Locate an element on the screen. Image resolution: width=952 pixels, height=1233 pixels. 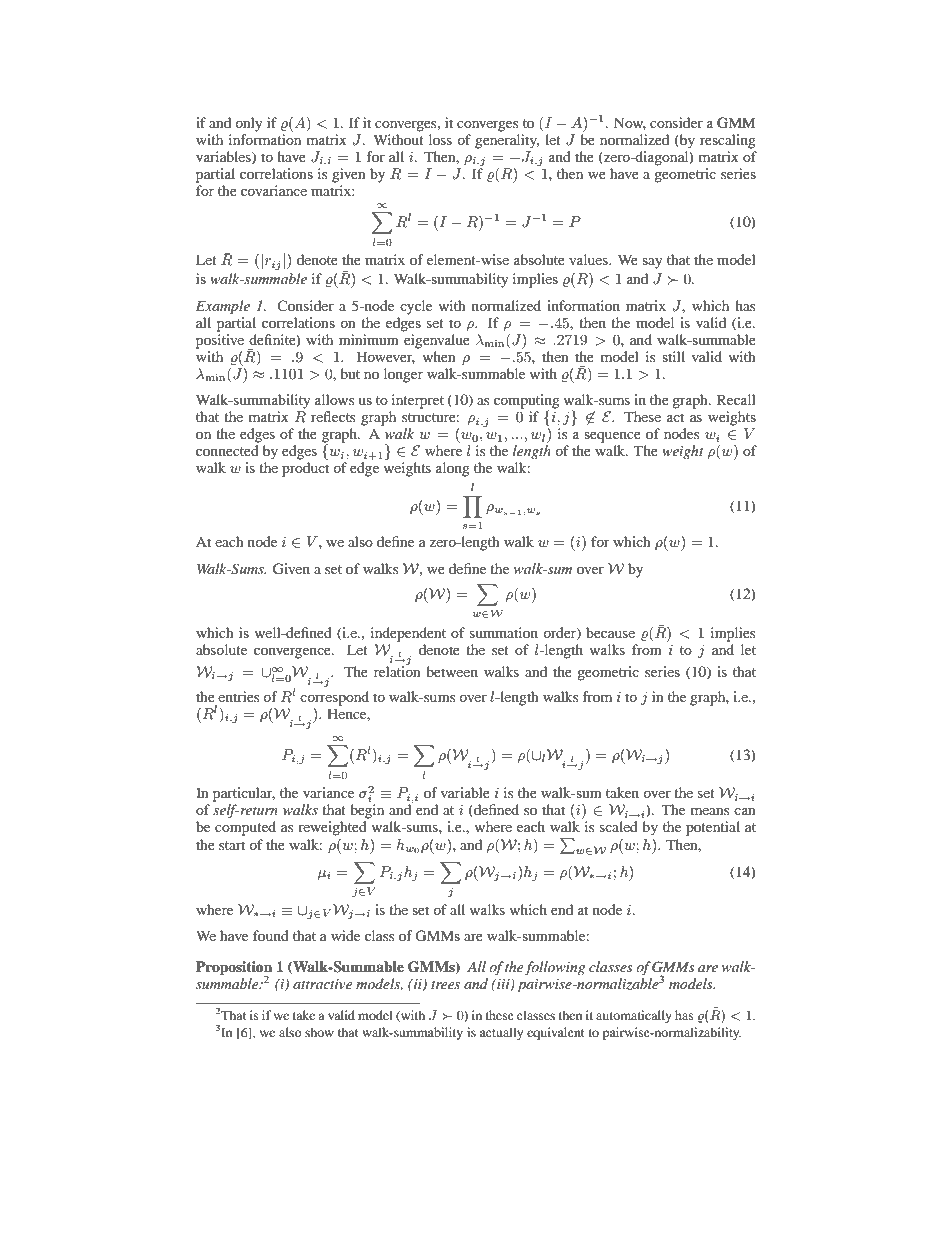
rescaling is located at coordinates (728, 141).
